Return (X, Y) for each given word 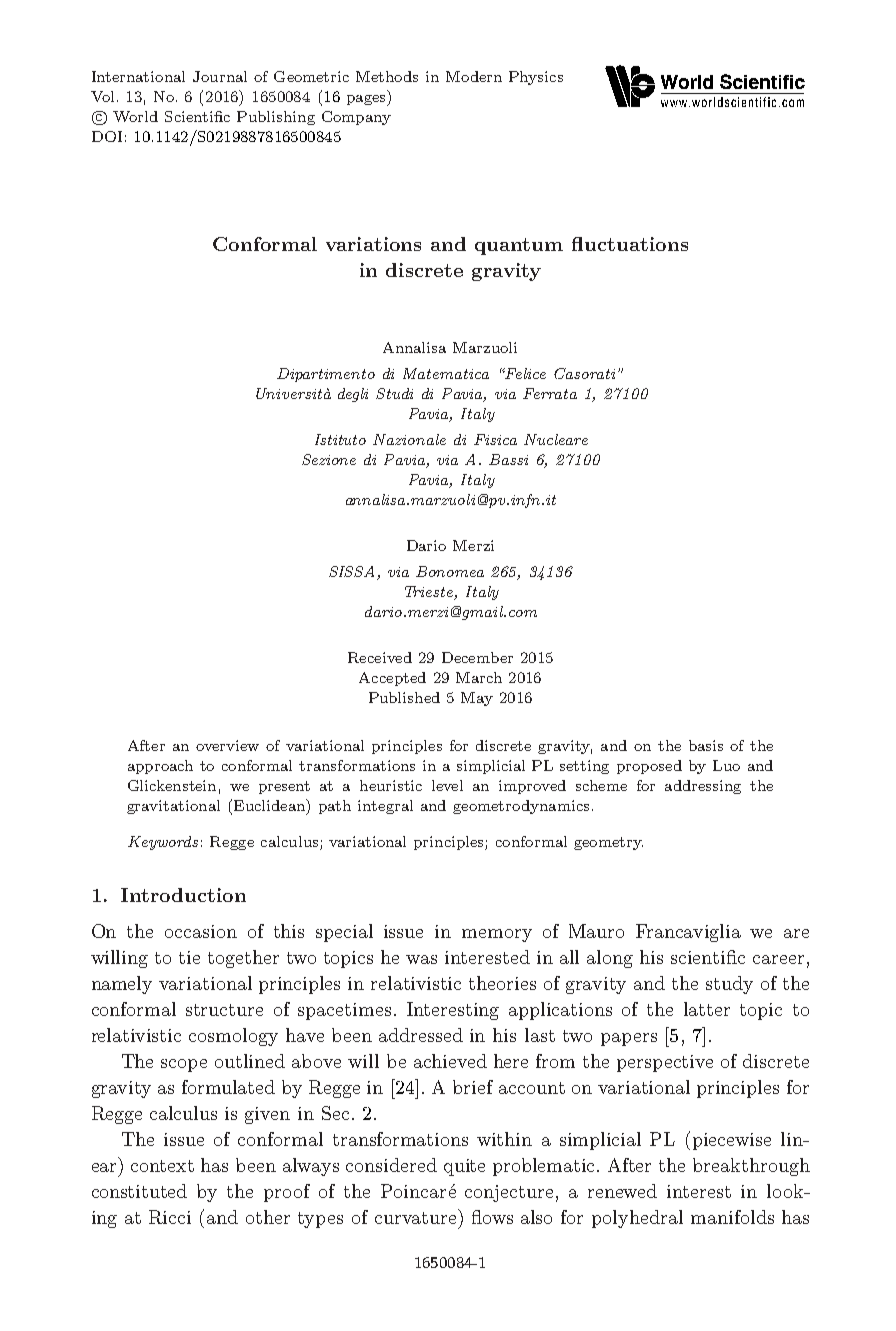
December (477, 657)
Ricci (170, 1217)
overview (227, 745)
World (135, 116)
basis (706, 745)
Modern (474, 76)
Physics (536, 78)
